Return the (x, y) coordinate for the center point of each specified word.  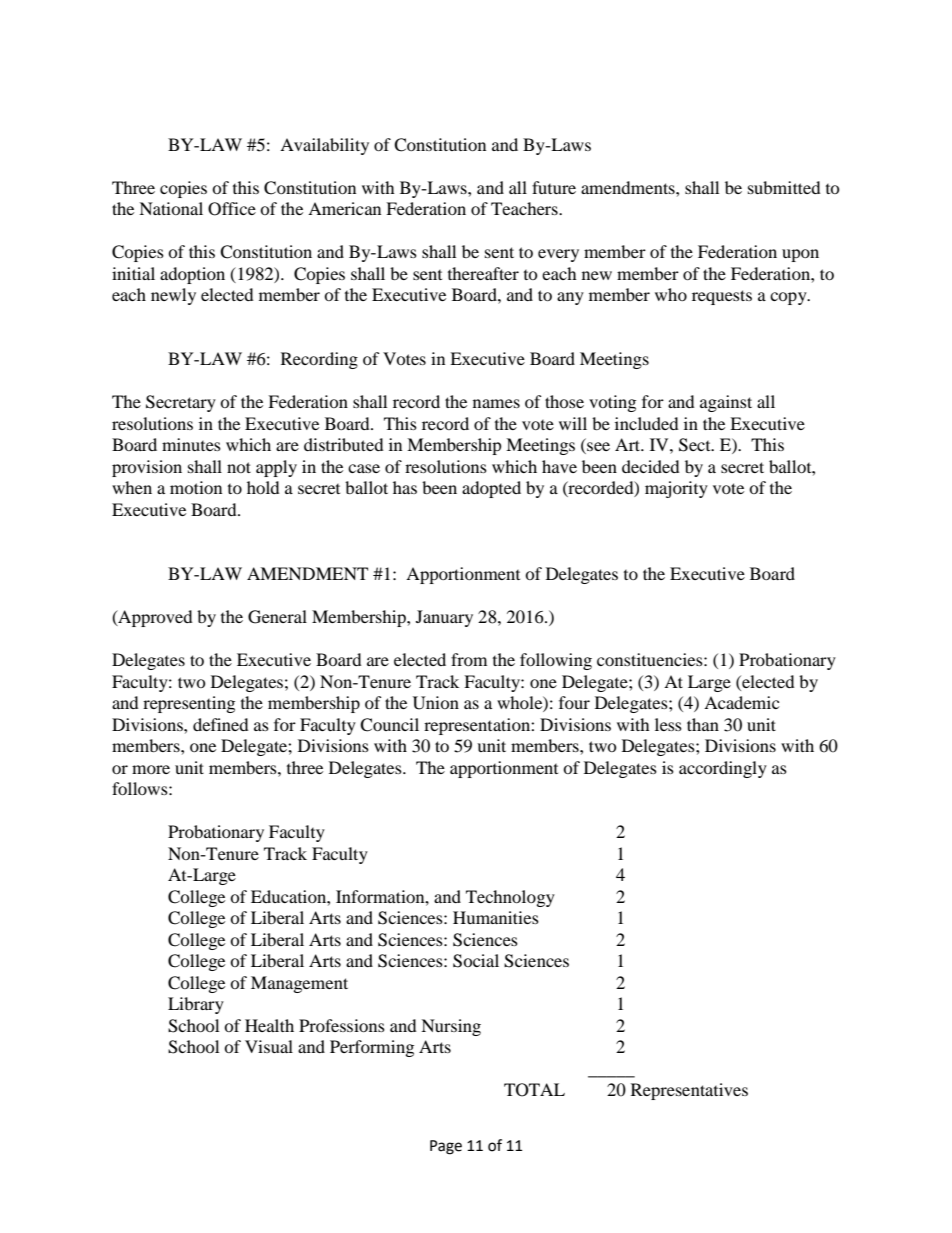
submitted (784, 187)
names (496, 403)
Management (299, 984)
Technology (510, 898)
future (554, 187)
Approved (154, 618)
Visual (269, 1046)
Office (232, 209)
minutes (191, 444)
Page (446, 1147)
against (726, 403)
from (469, 659)
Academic (741, 702)
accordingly (723, 769)
